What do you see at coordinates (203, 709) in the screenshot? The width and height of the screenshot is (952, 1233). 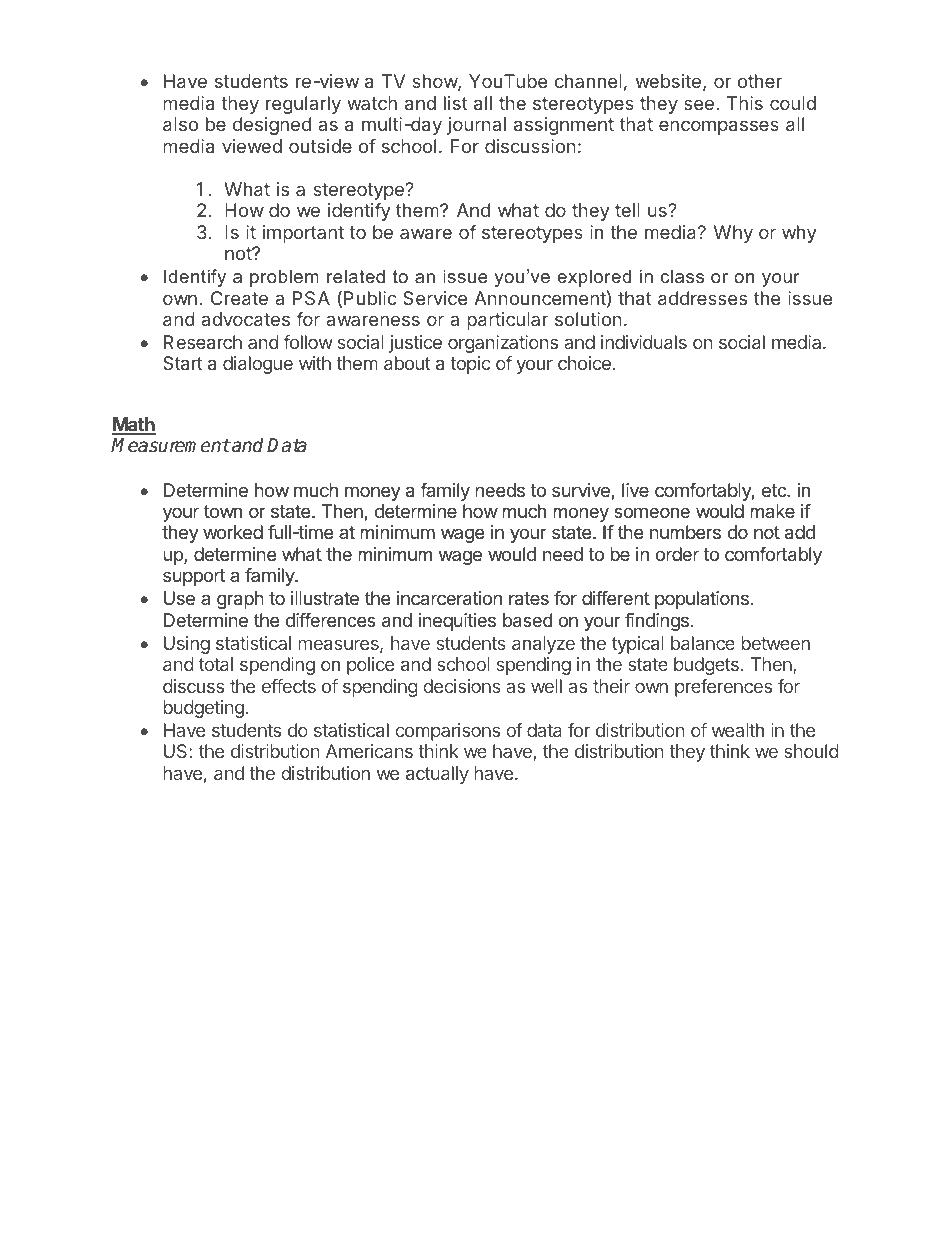 I see `budgeting` at bounding box center [203, 709].
